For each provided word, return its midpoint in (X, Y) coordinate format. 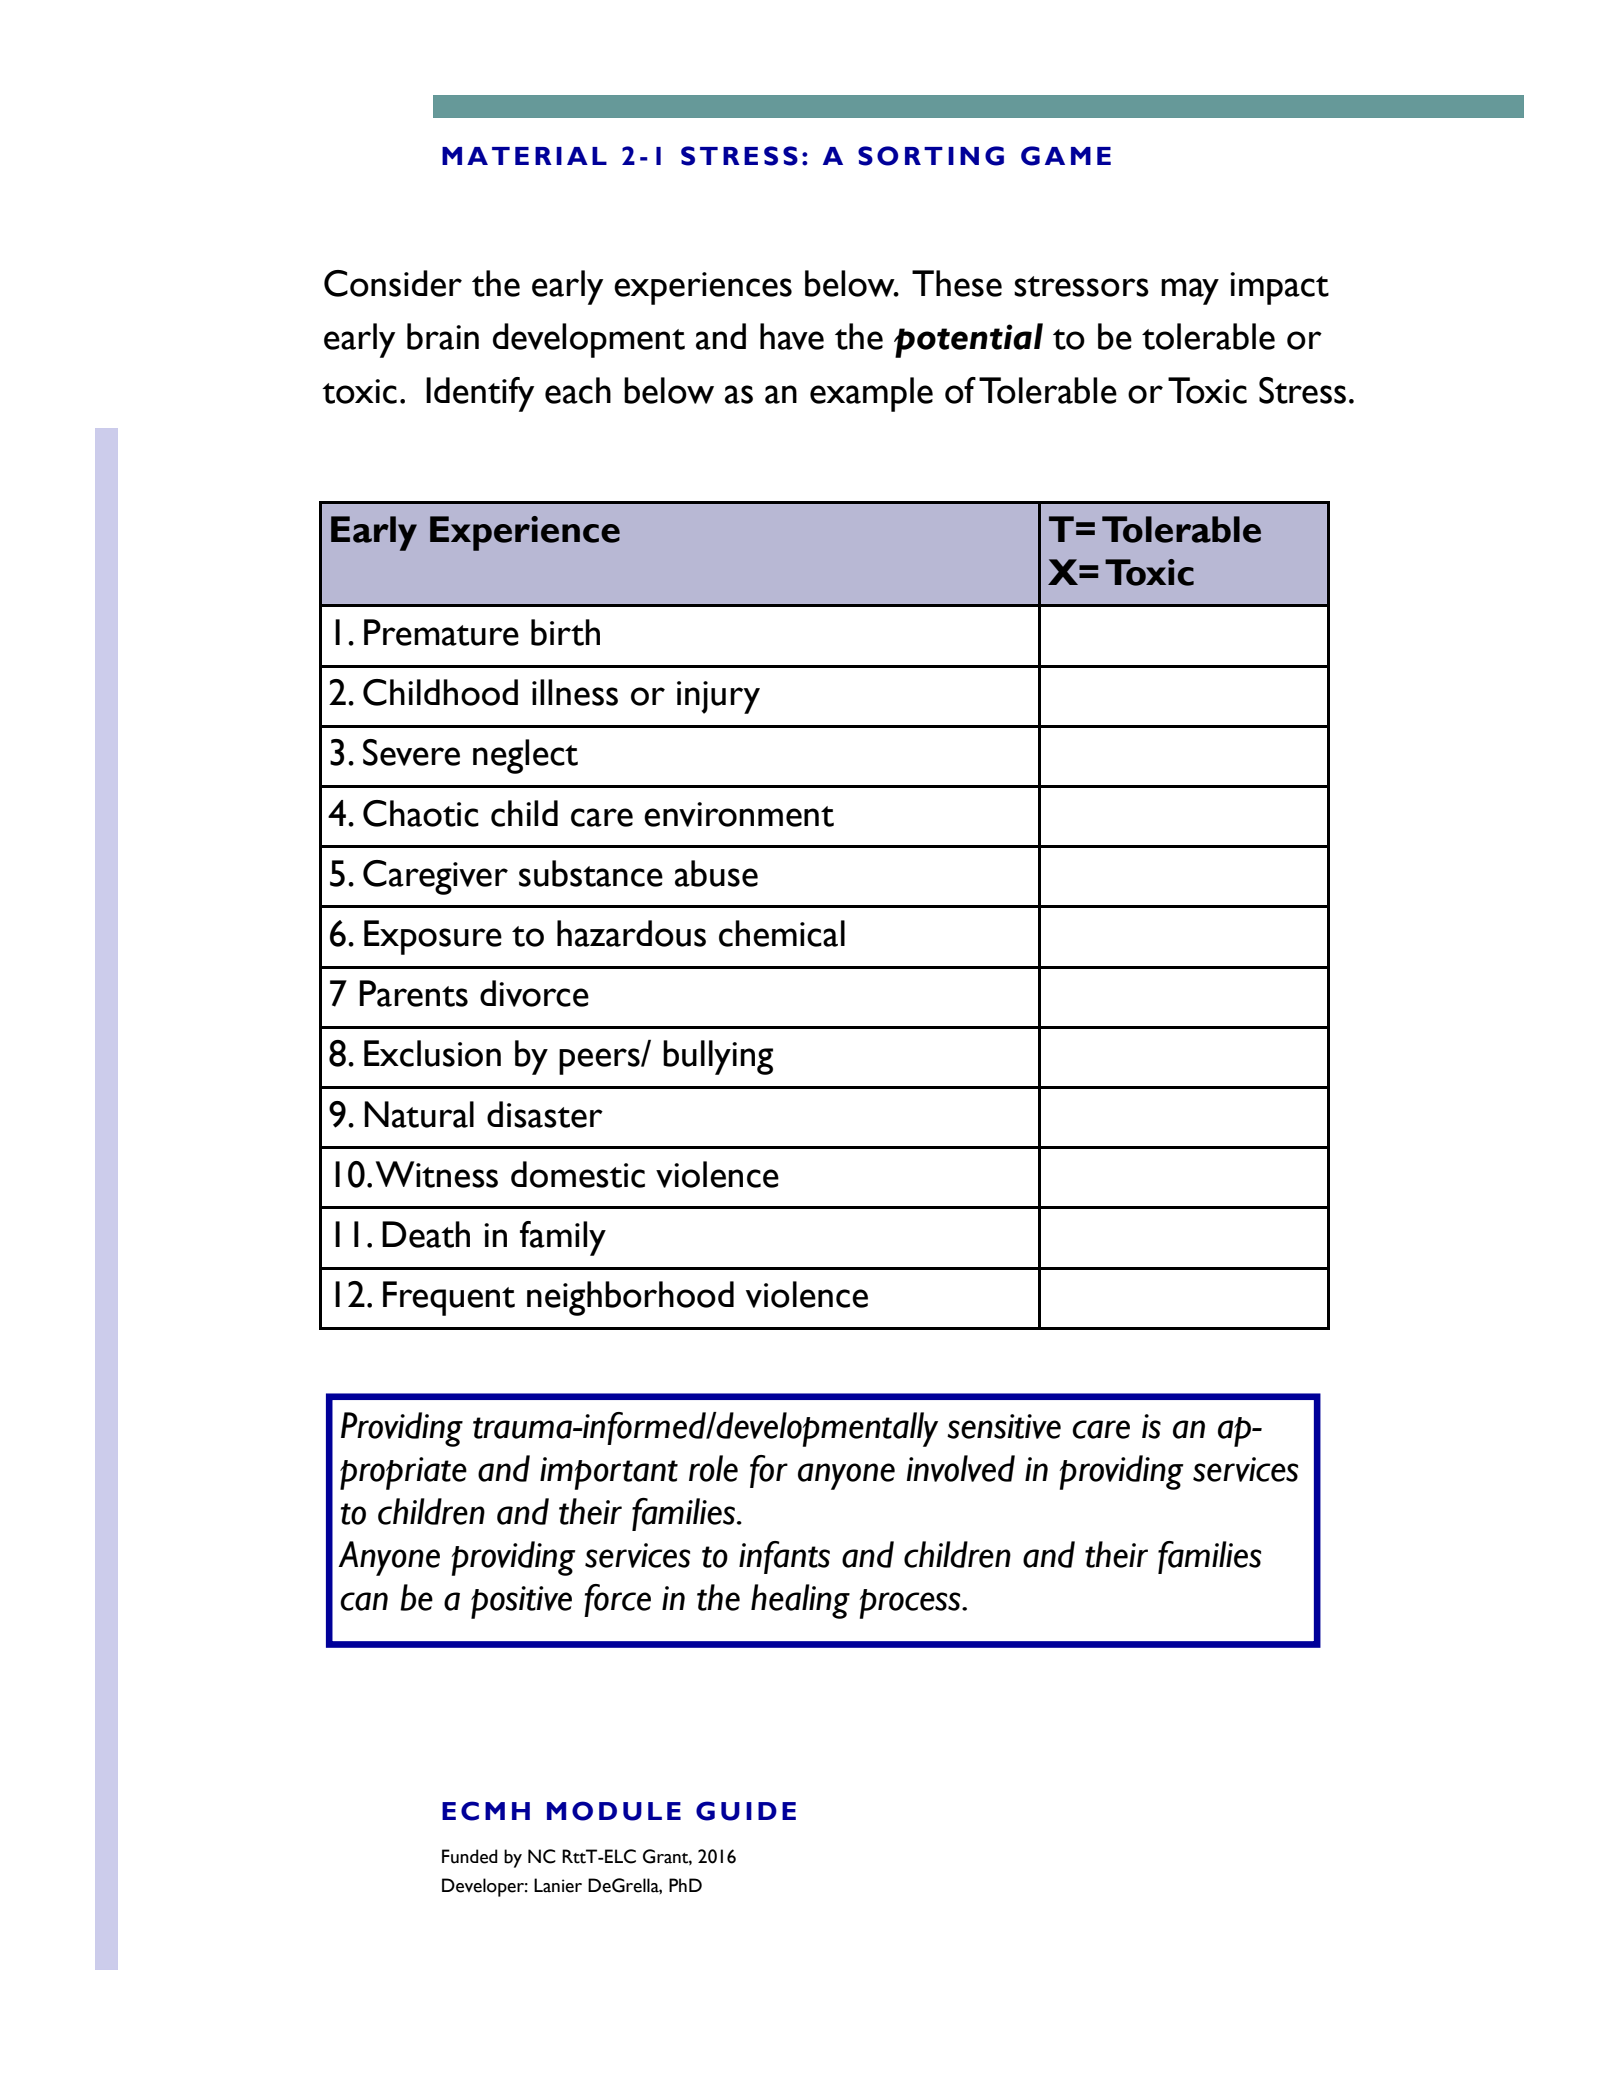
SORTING (931, 156)
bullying (718, 1057)
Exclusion (432, 1053)
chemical (782, 933)
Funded (470, 1856)
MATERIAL (524, 156)
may (1190, 291)
